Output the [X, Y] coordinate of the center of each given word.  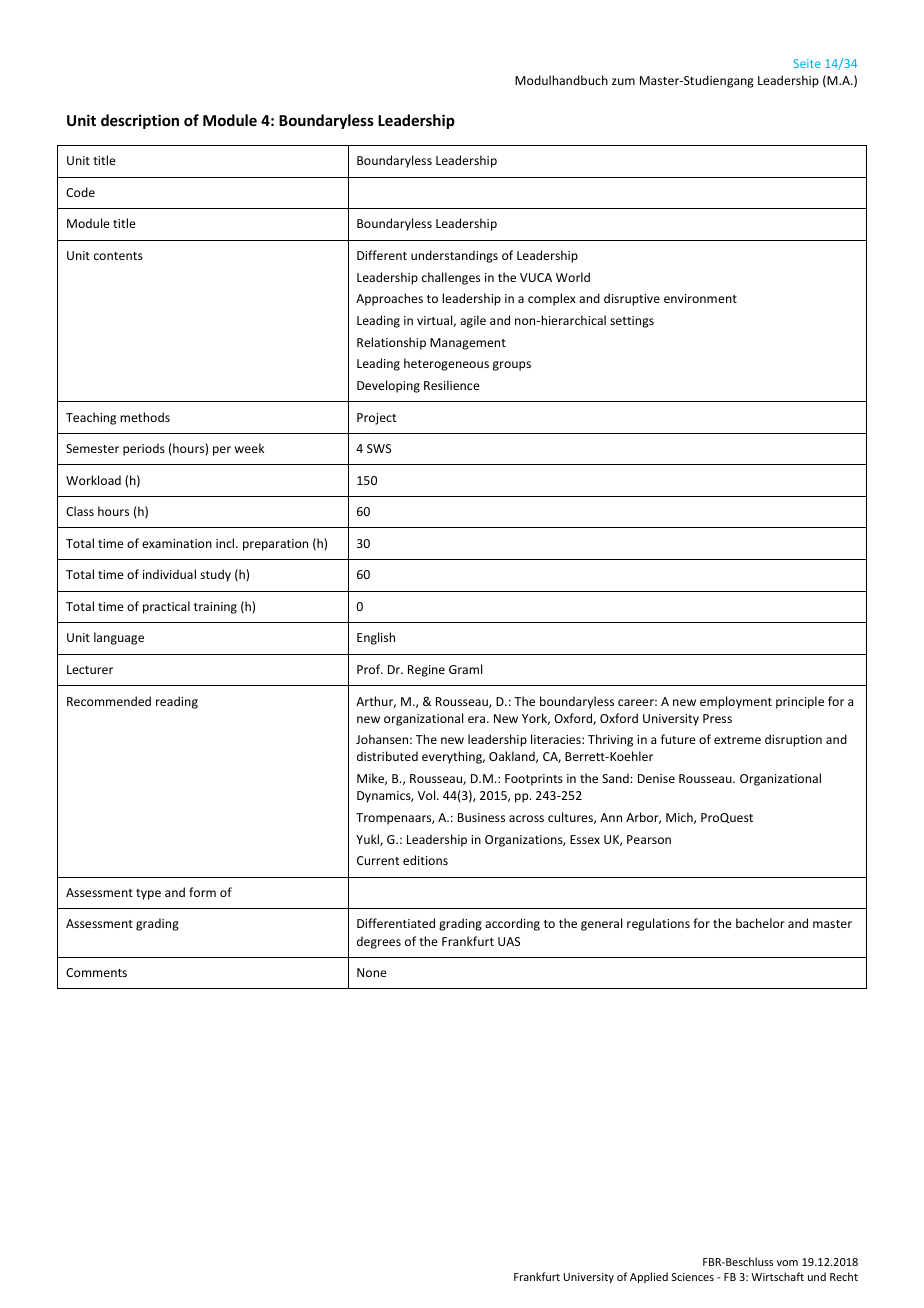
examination [177, 543]
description [140, 121]
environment [700, 298]
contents [118, 256]
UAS [509, 941]
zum [623, 81]
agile [473, 321]
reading [177, 702]
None [372, 972]
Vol [428, 795]
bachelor [760, 923]
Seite [807, 63]
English [376, 638]
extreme [737, 740]
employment [736, 702]
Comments [96, 972]
